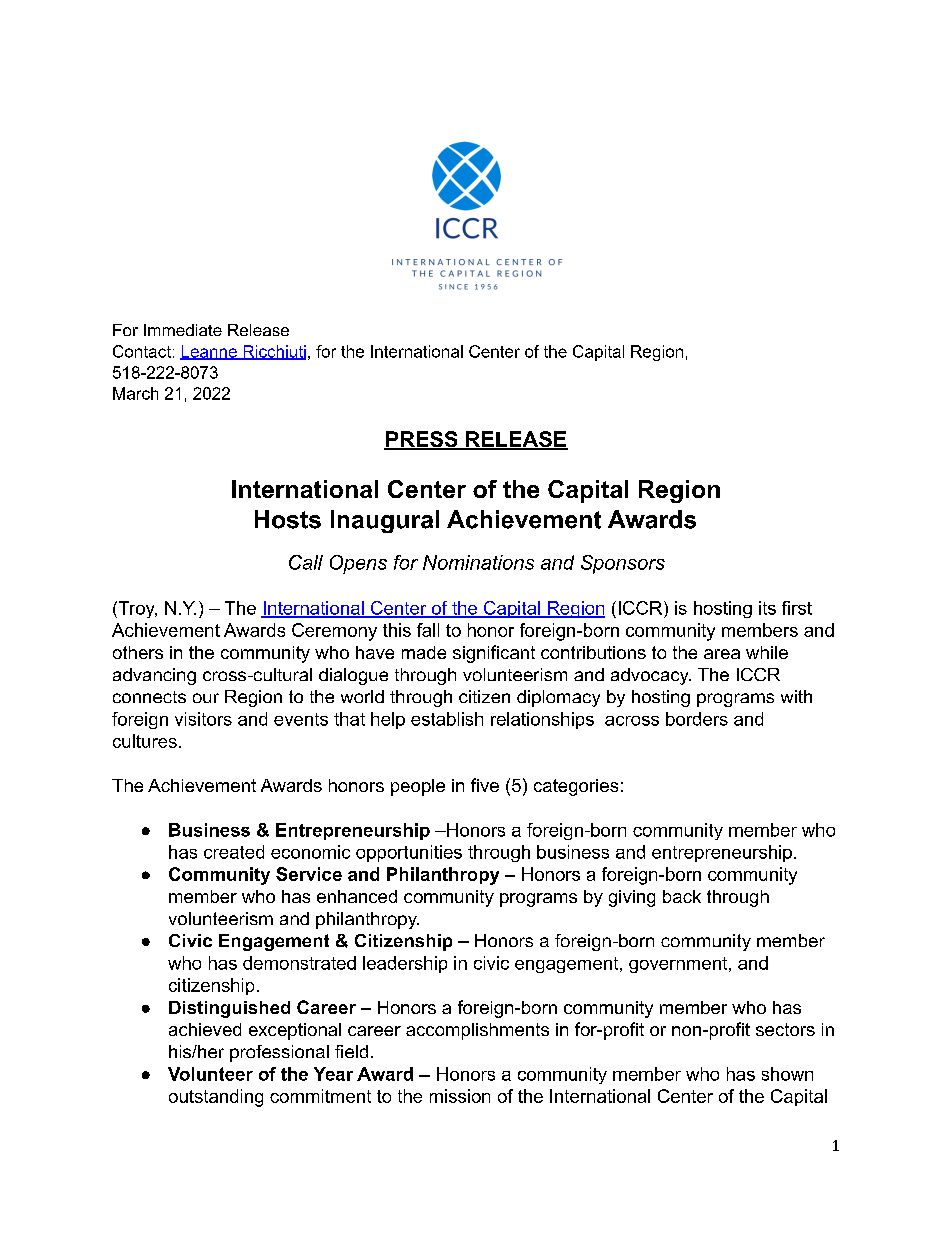 This screenshot has width=952, height=1233. Describe the element at coordinates (447, 719) in the screenshot. I see `establish` at that location.
